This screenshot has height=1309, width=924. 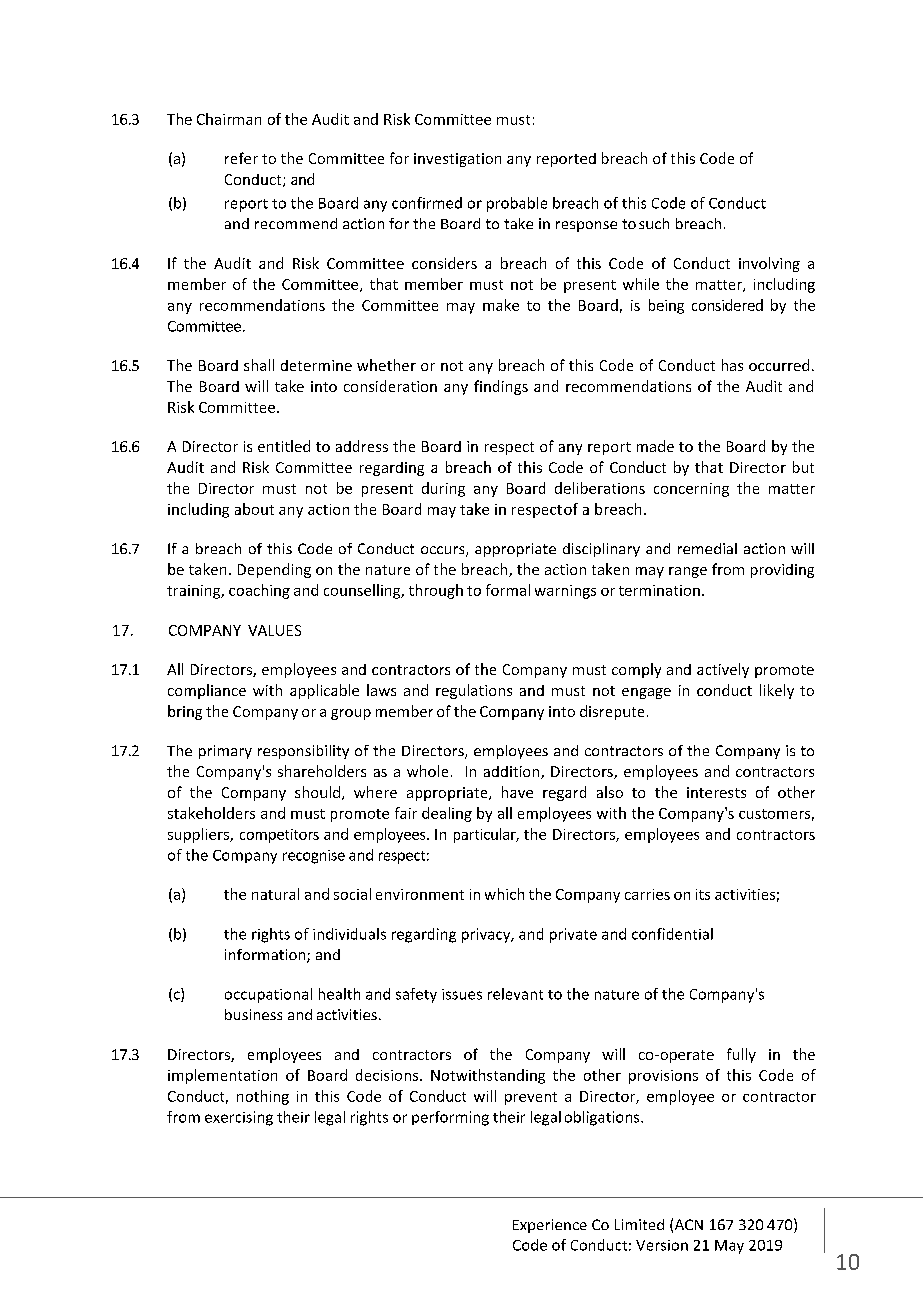 What do you see at coordinates (769, 264) in the screenshot?
I see `involving` at bounding box center [769, 264].
